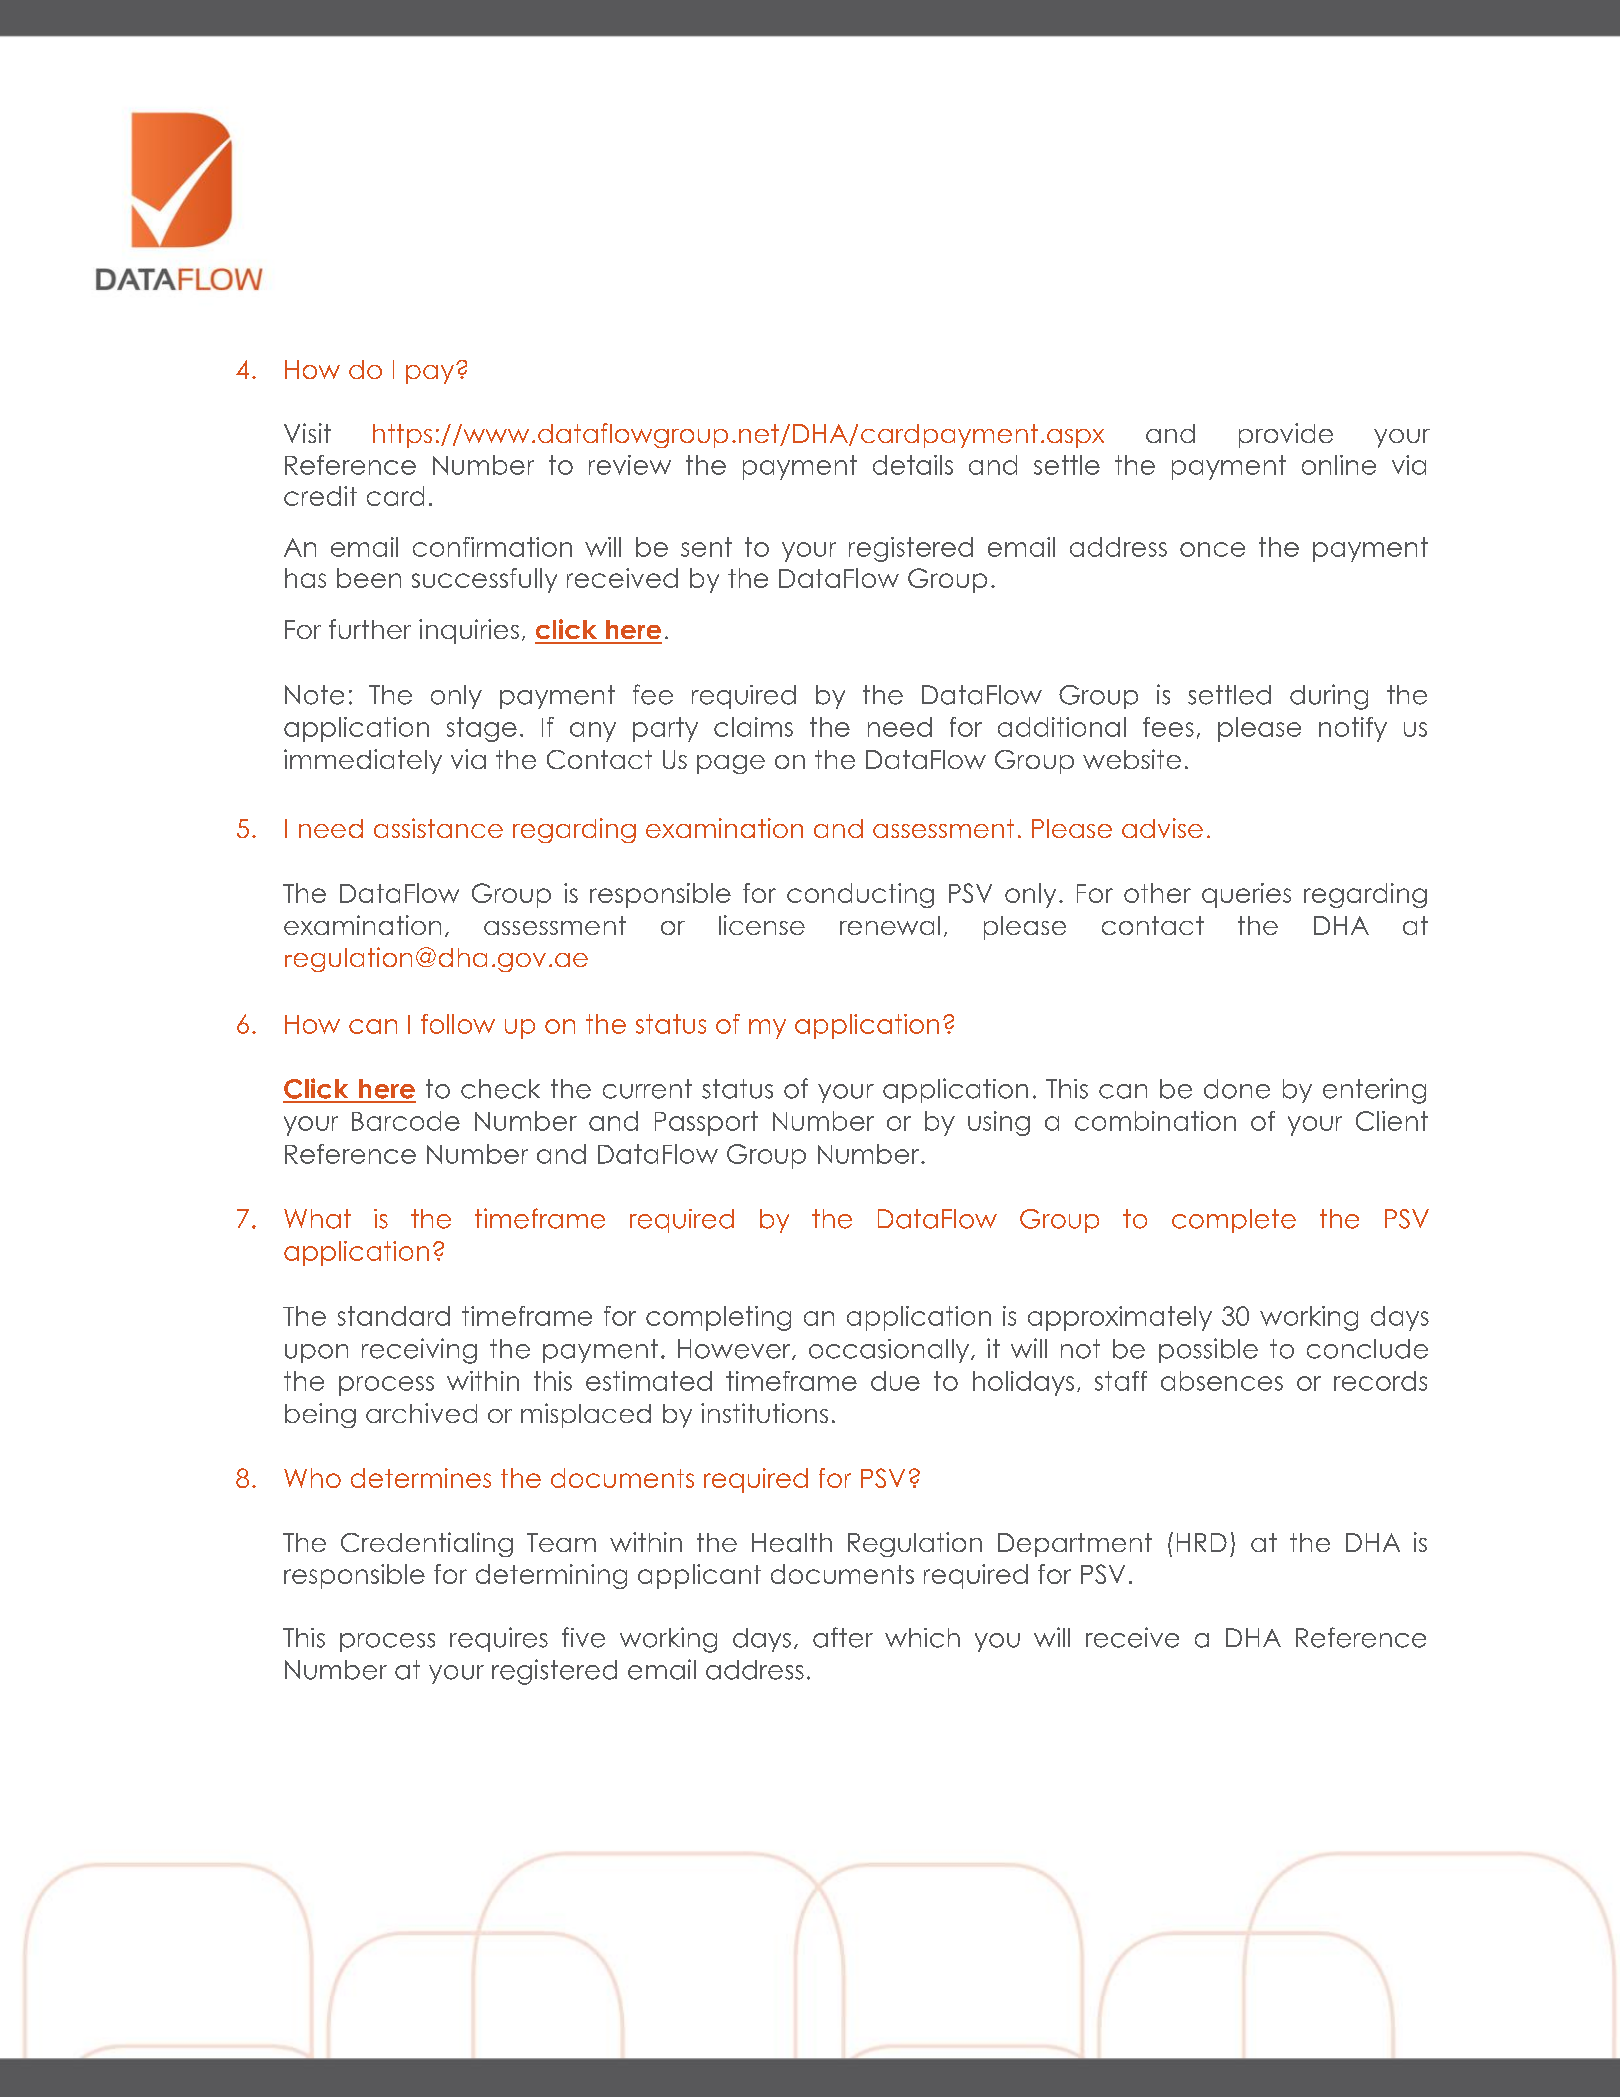  I want to click on stage, so click(482, 729).
